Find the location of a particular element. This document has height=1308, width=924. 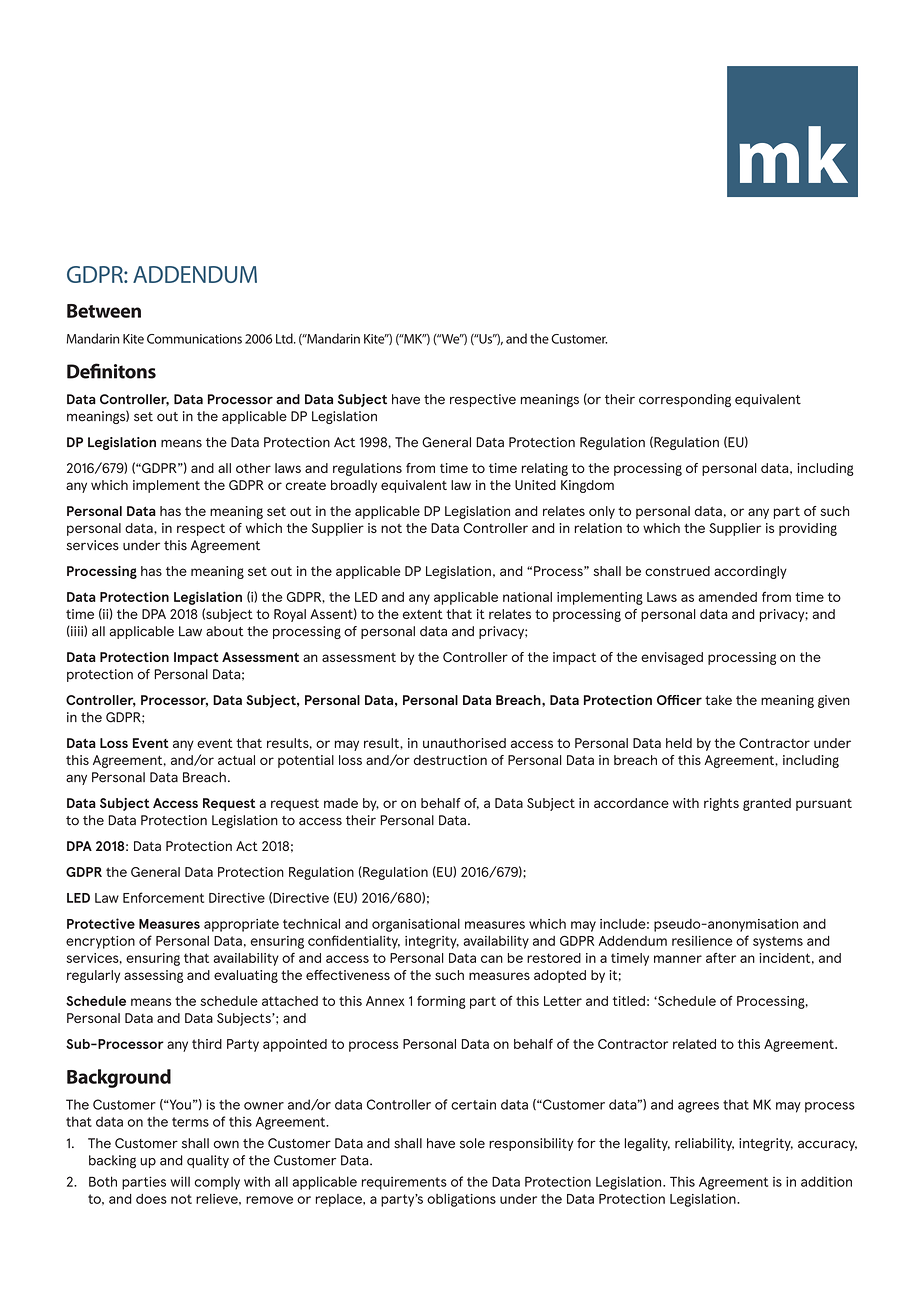

will is located at coordinates (180, 1181).
